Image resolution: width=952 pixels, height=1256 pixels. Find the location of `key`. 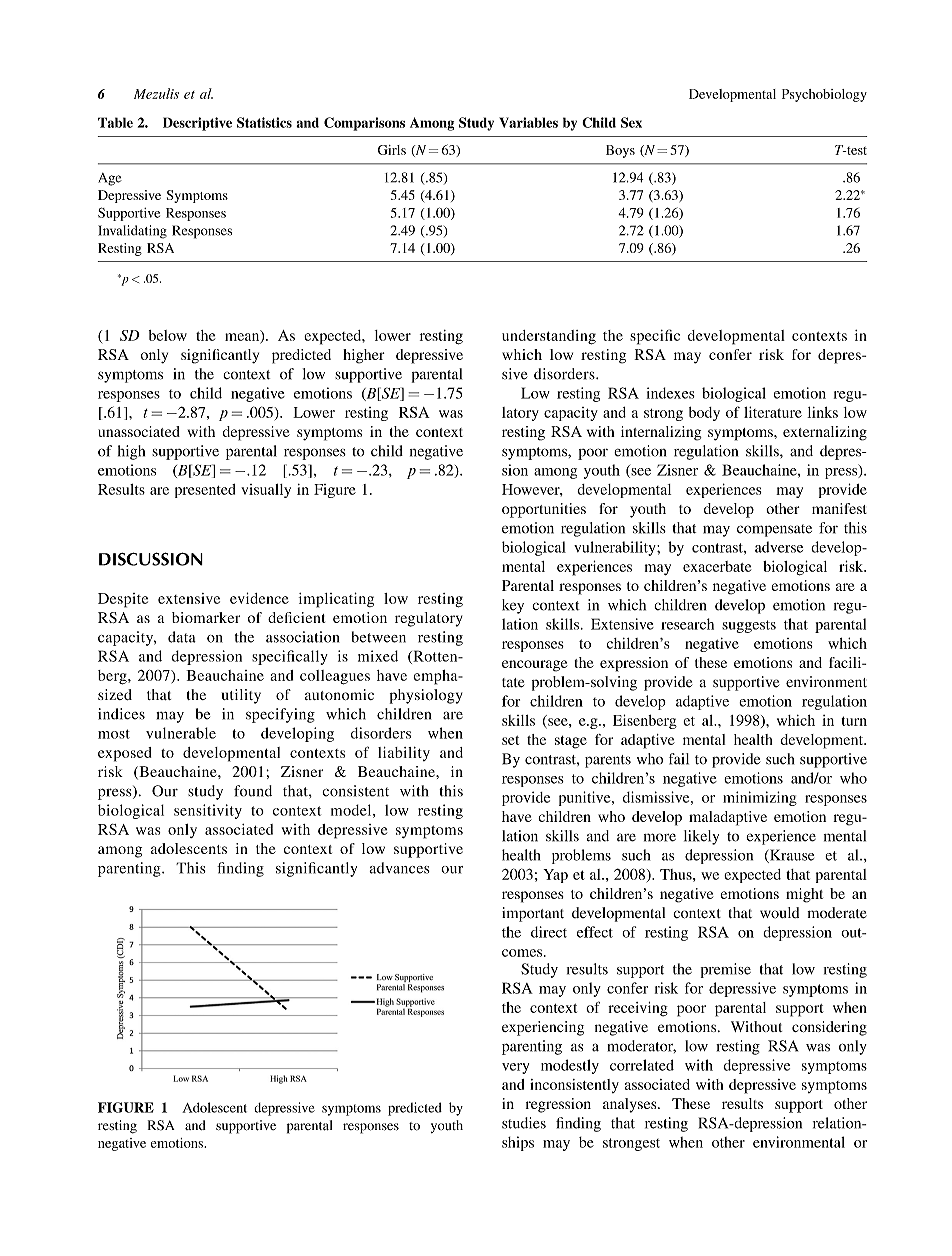

key is located at coordinates (513, 606).
